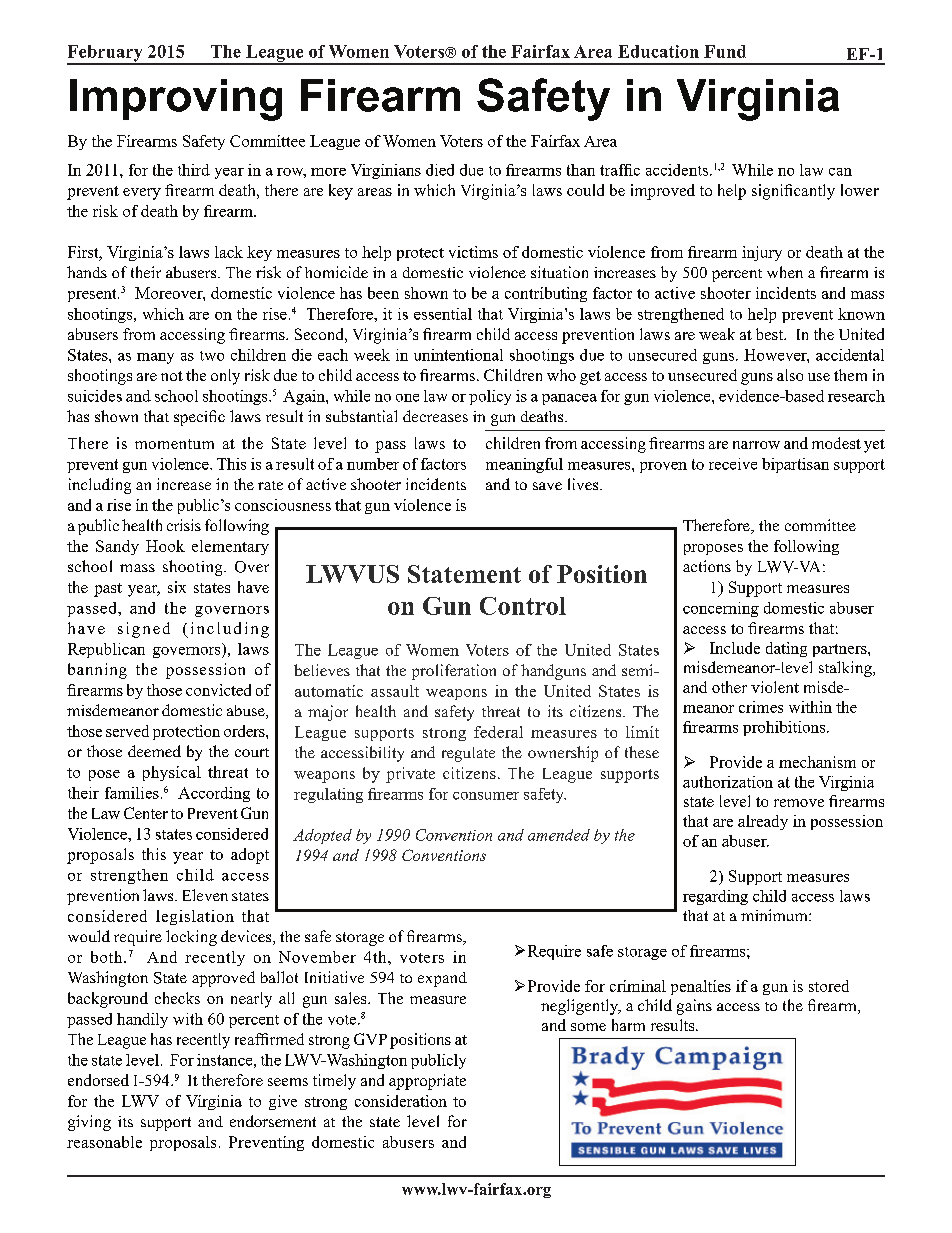 This document has width=952, height=1233. What do you see at coordinates (721, 609) in the document?
I see `concerning` at bounding box center [721, 609].
